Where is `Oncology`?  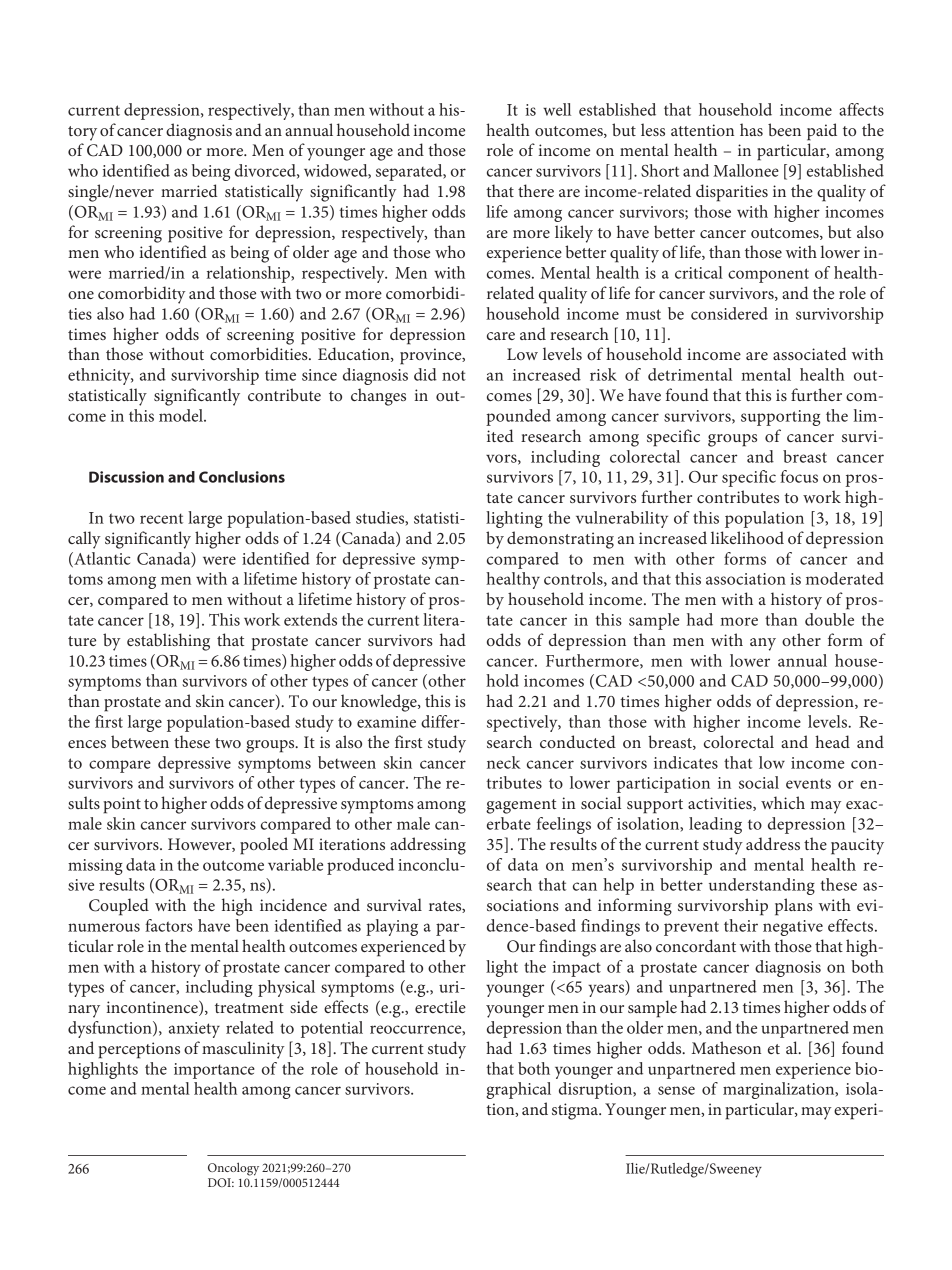
Oncology is located at coordinates (233, 1169).
